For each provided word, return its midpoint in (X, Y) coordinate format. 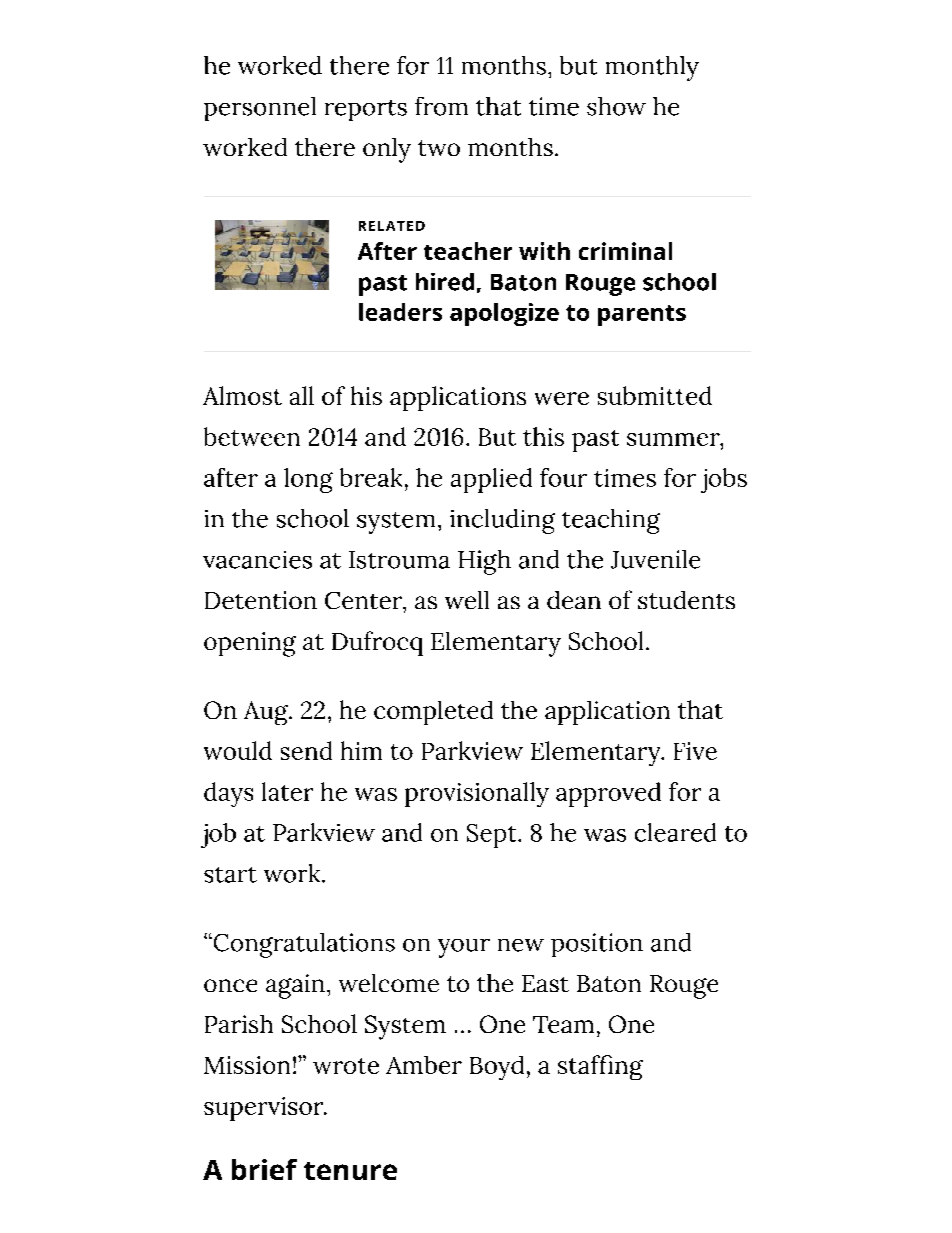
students (686, 600)
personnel (260, 109)
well (467, 600)
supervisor (265, 1109)
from (441, 106)
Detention (261, 600)
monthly (652, 68)
